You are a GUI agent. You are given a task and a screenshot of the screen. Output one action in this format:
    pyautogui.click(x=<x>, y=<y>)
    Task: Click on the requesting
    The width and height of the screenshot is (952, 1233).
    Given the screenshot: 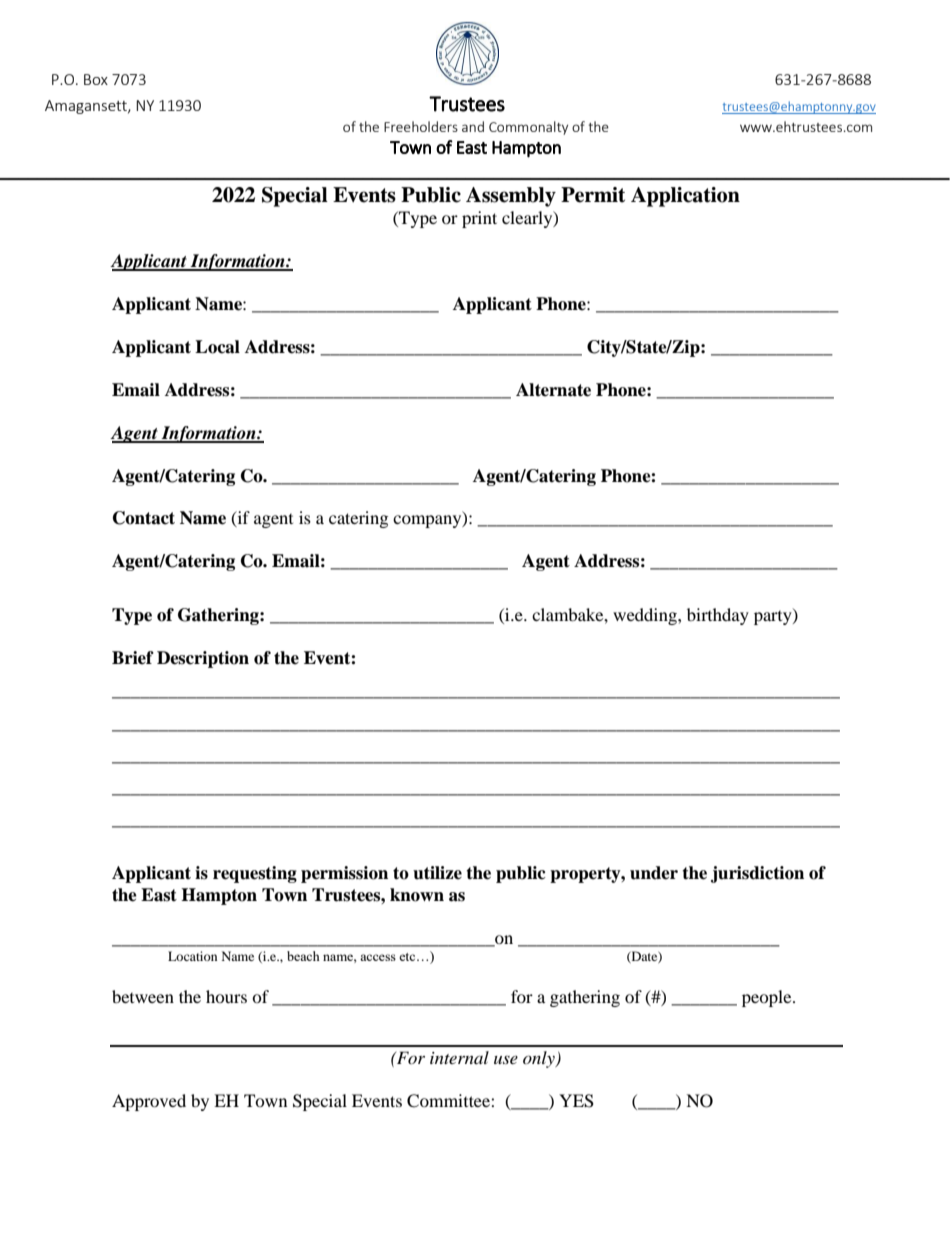 What is the action you would take?
    pyautogui.click(x=255, y=874)
